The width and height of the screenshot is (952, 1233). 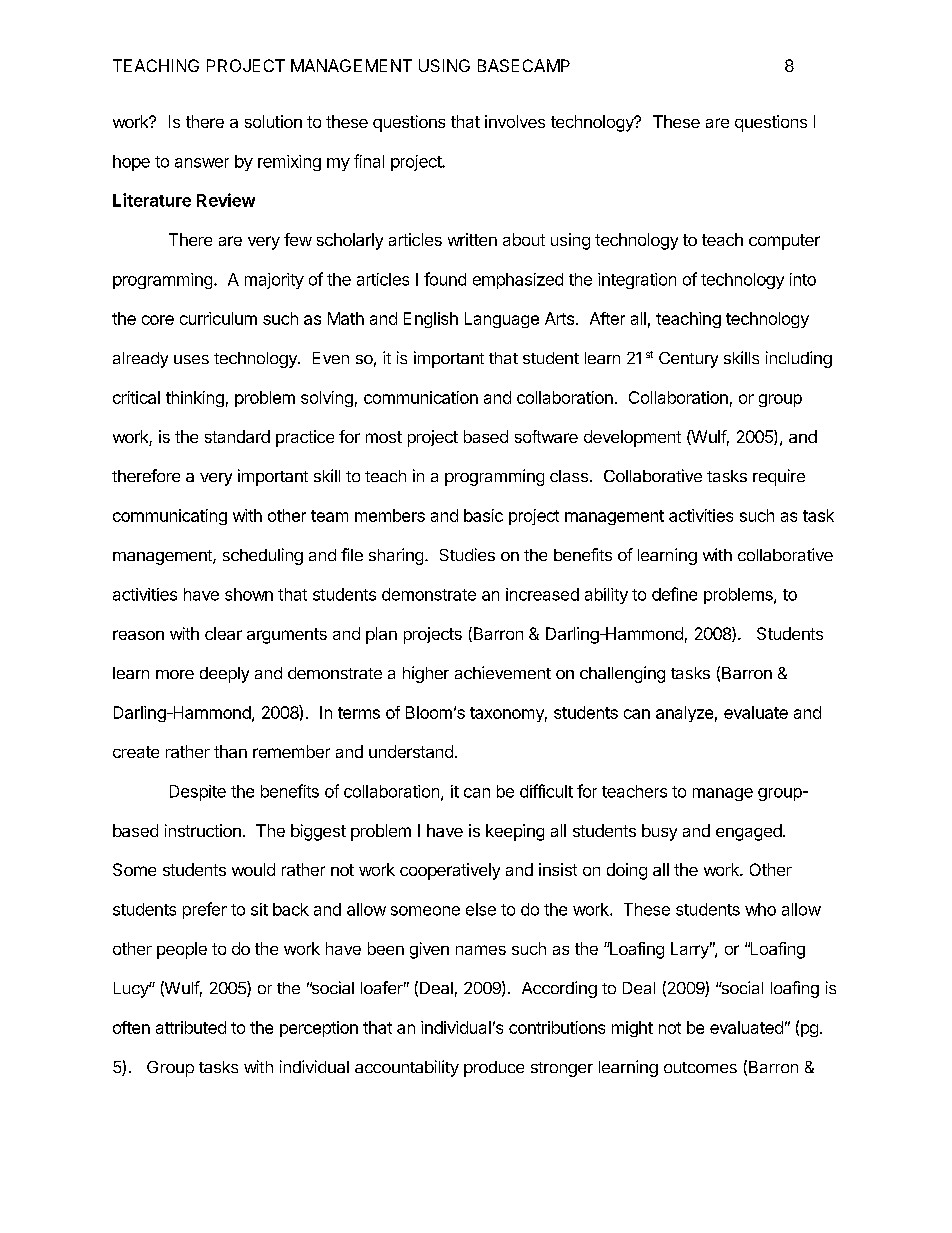 What do you see at coordinates (515, 121) in the screenshot?
I see `involves` at bounding box center [515, 121].
